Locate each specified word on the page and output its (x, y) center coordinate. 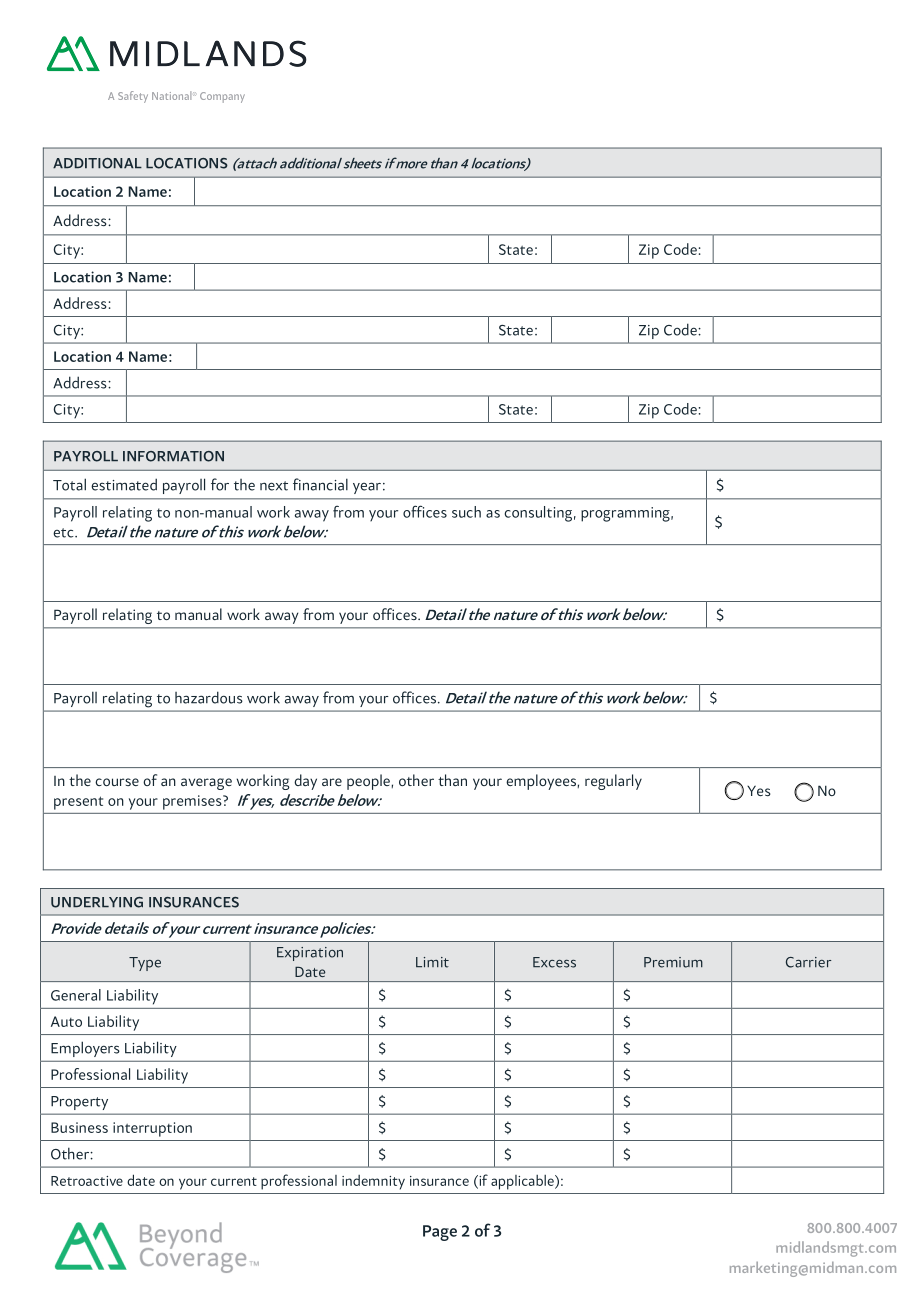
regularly (613, 782)
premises (193, 802)
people (368, 782)
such (466, 512)
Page (440, 1233)
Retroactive (87, 1181)
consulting (538, 514)
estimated (124, 484)
